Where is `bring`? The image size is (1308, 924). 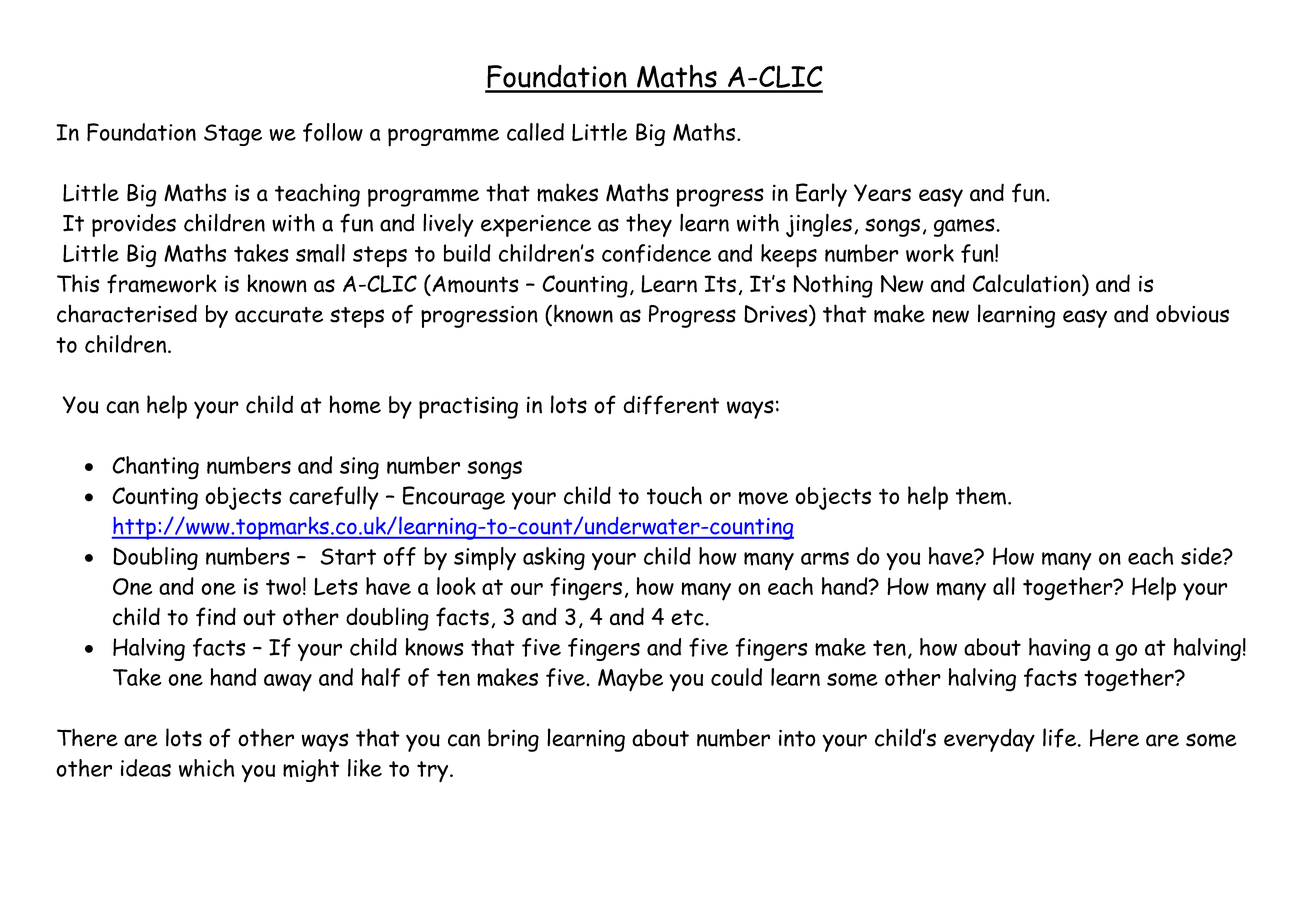
bring is located at coordinates (513, 740).
